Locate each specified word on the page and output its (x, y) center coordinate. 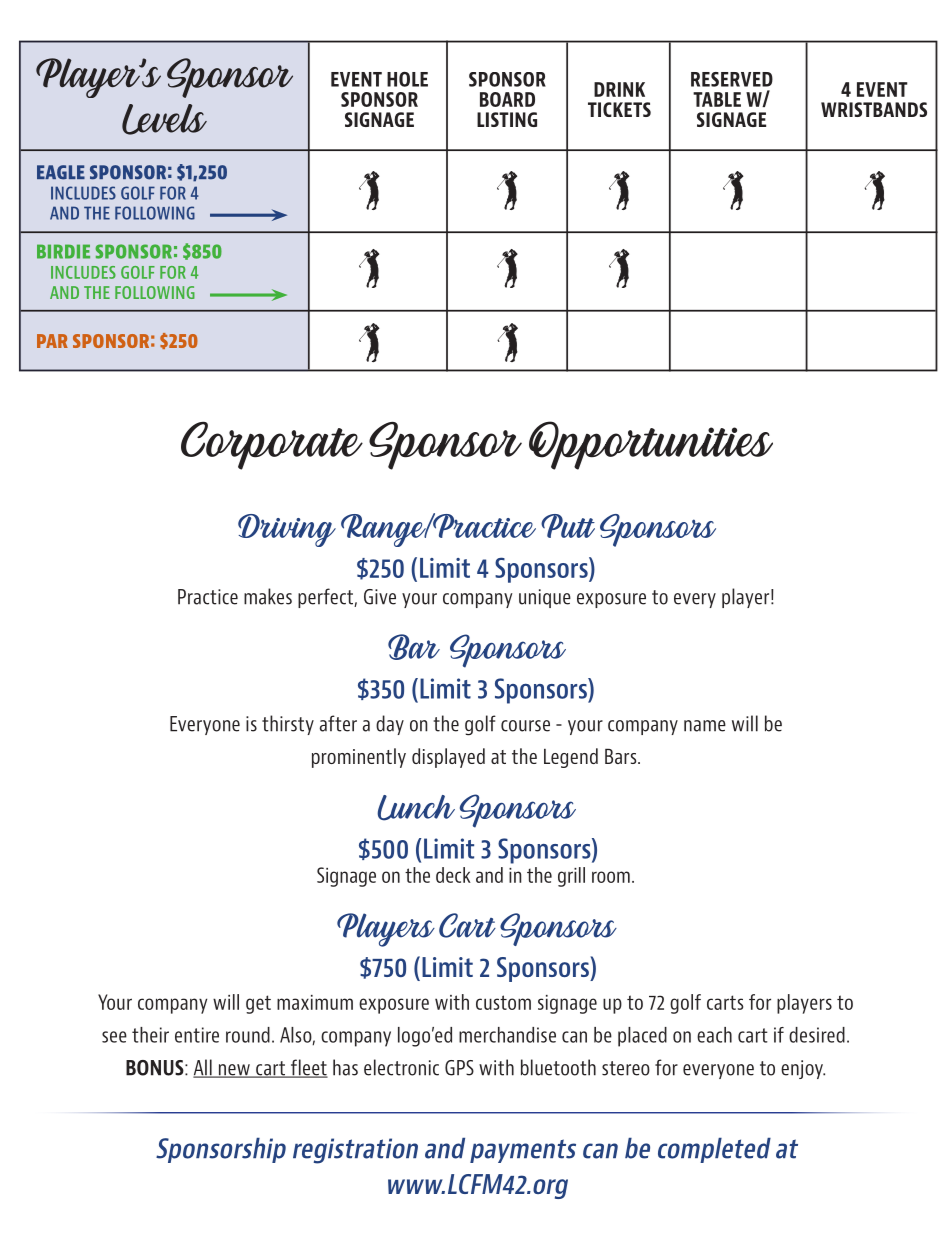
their (150, 1035)
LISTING (507, 119)
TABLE (717, 99)
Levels (164, 119)
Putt (568, 526)
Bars (622, 756)
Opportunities (651, 445)
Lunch (416, 808)
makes (268, 596)
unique (545, 598)
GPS (459, 1068)
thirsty (288, 725)
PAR (52, 341)
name (705, 726)
